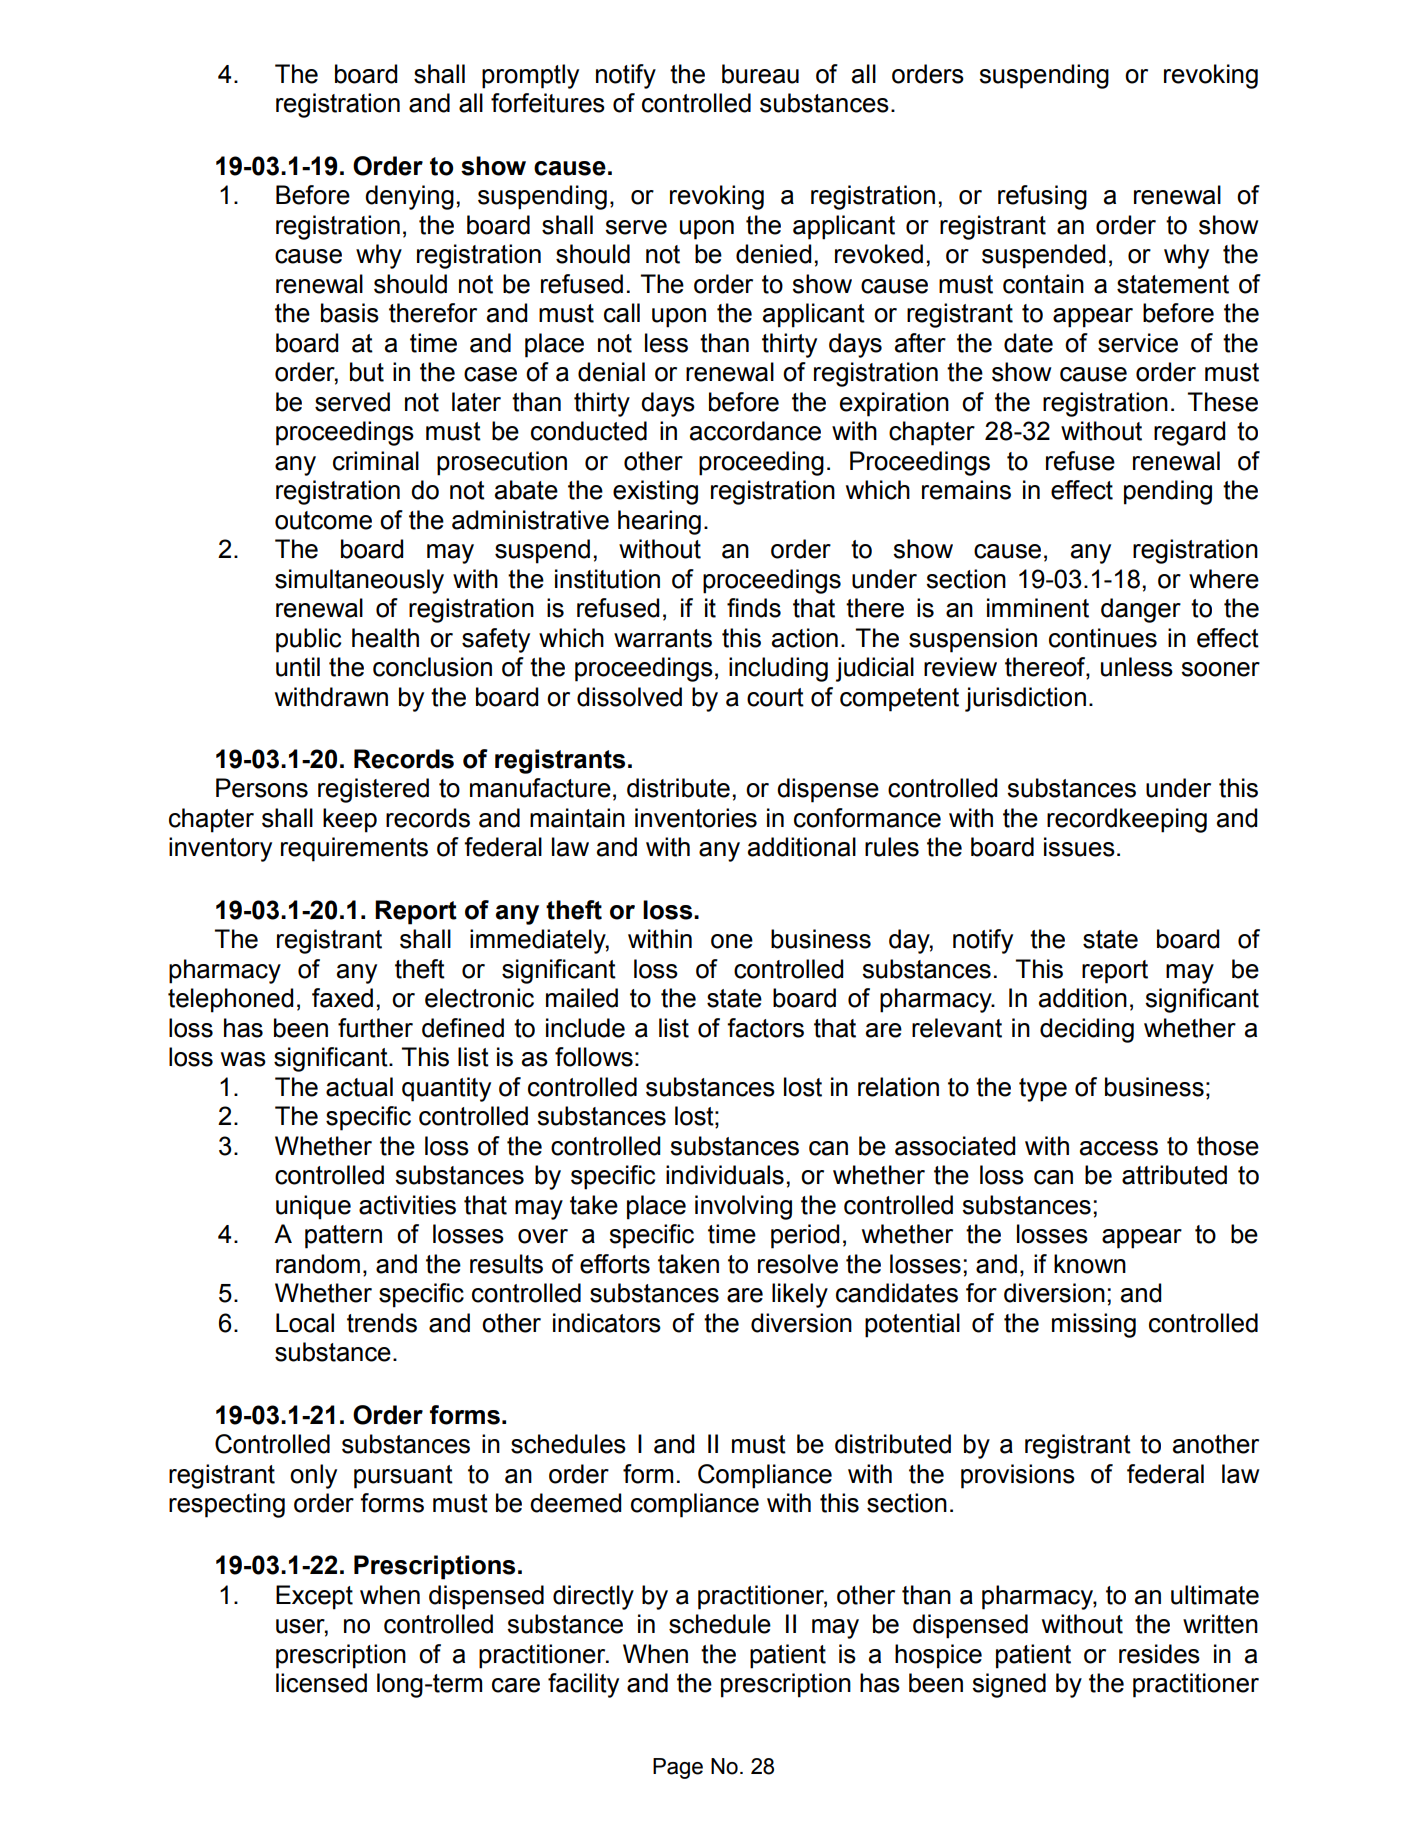  Describe the element at coordinates (1079, 847) in the image. I see `issues` at that location.
